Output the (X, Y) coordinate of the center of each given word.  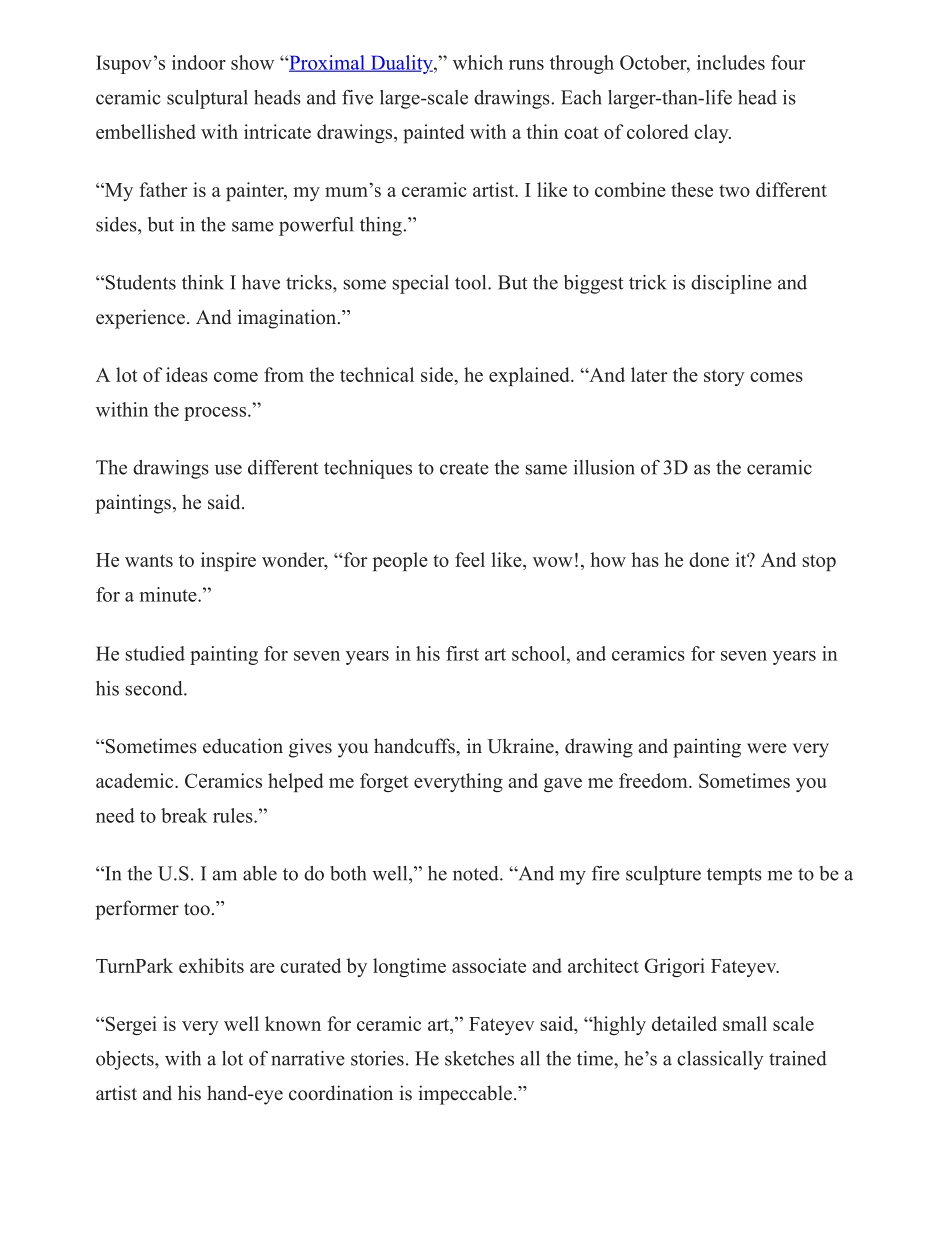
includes (731, 62)
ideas (187, 374)
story (724, 377)
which (478, 62)
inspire (228, 561)
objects (126, 1060)
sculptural (207, 99)
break (184, 815)
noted (477, 873)
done (709, 559)
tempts (734, 876)
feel (470, 559)
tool (472, 282)
